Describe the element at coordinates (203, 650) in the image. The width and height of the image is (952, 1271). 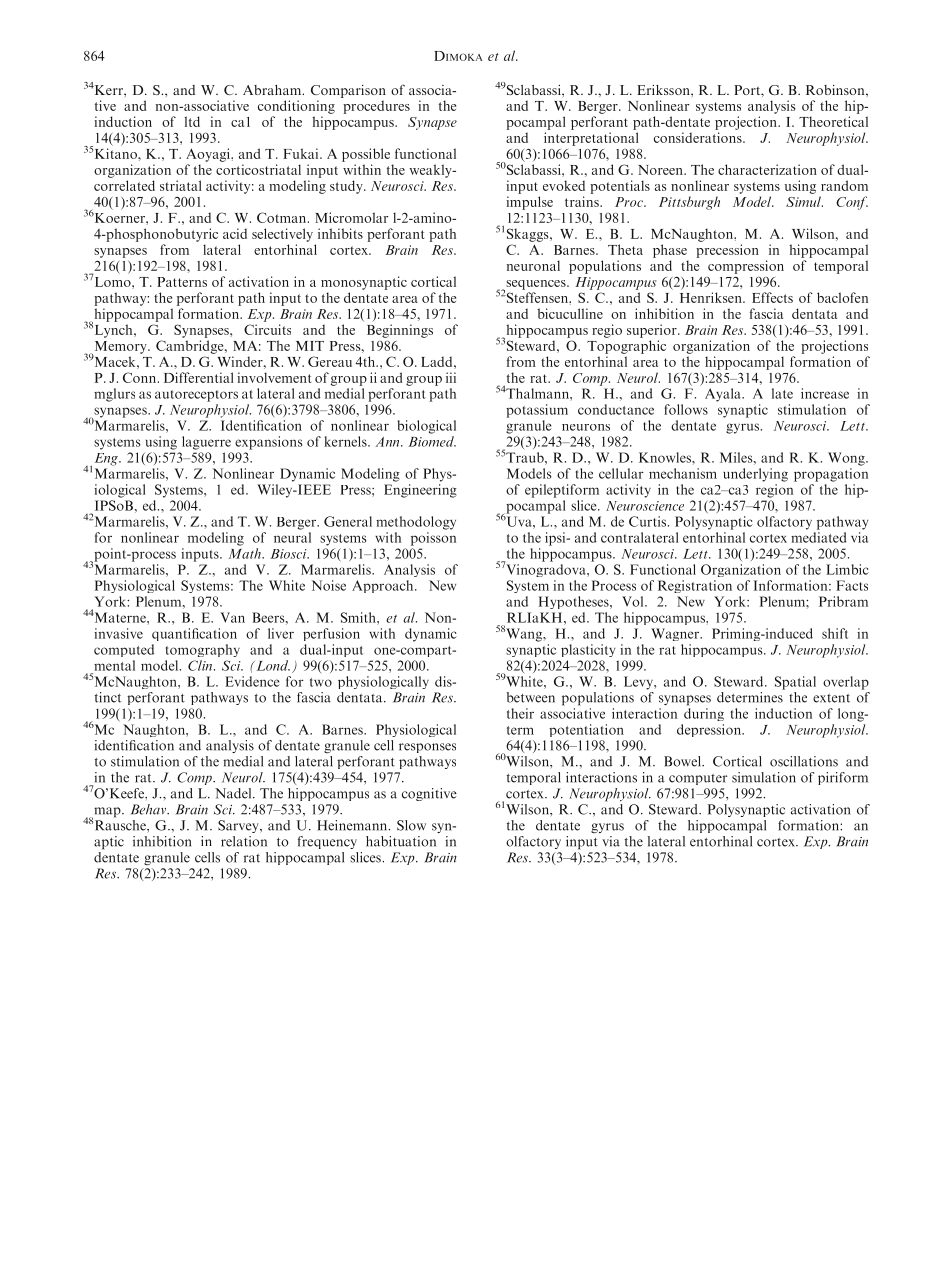
I see `tomography` at that location.
